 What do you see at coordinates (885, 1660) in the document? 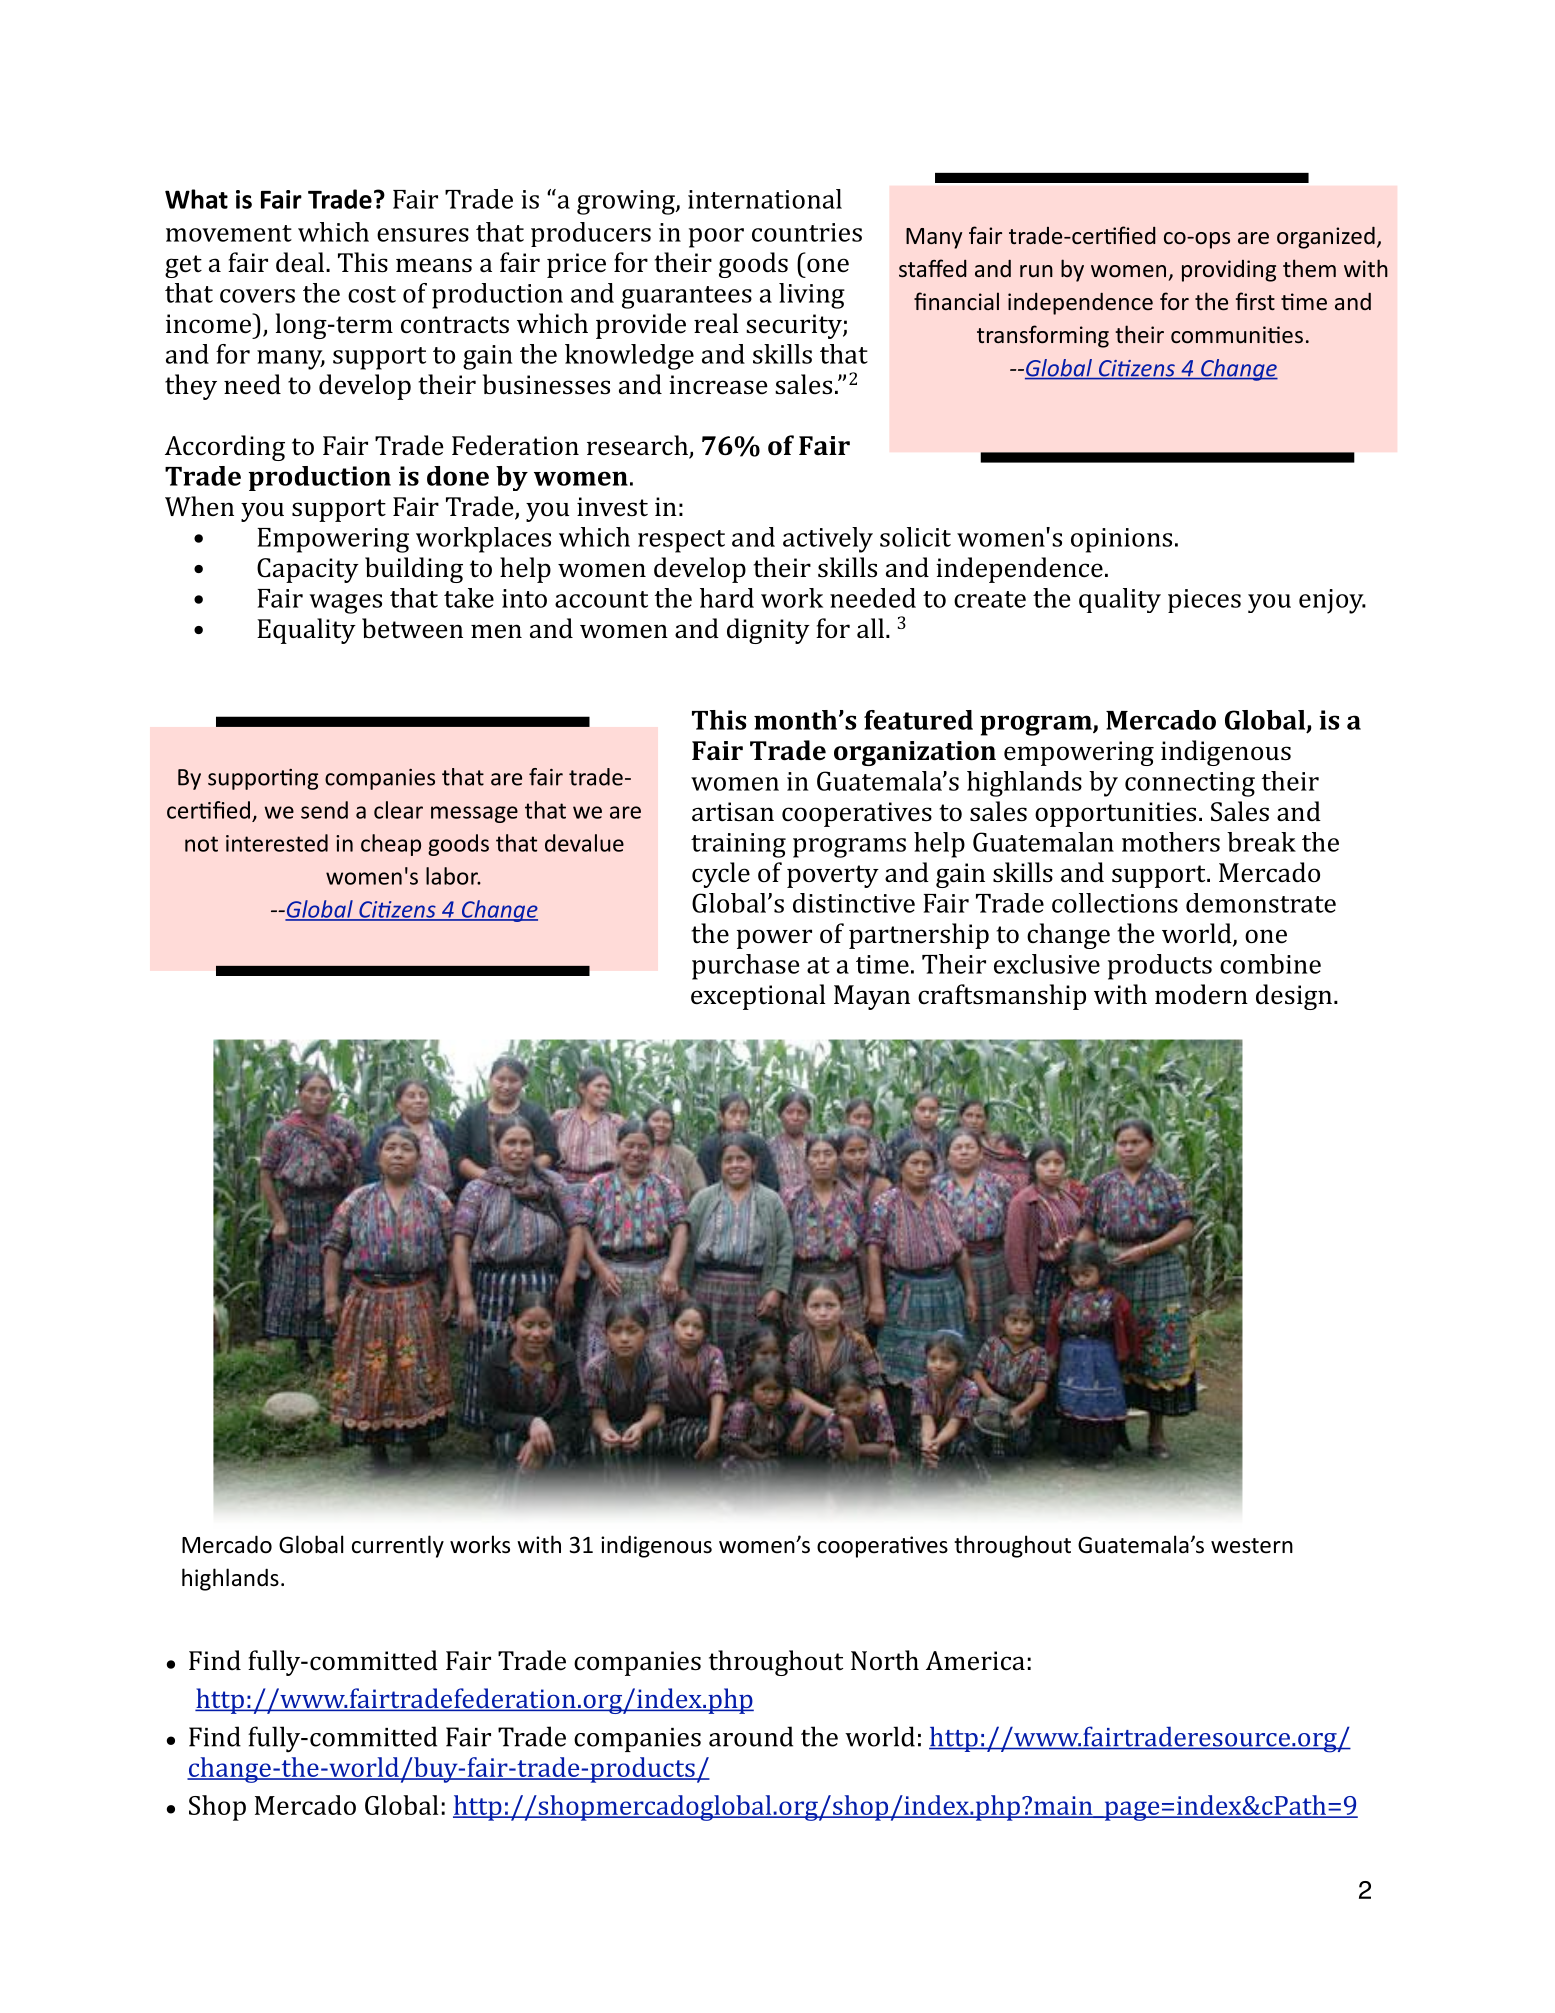
I see `North` at bounding box center [885, 1660].
